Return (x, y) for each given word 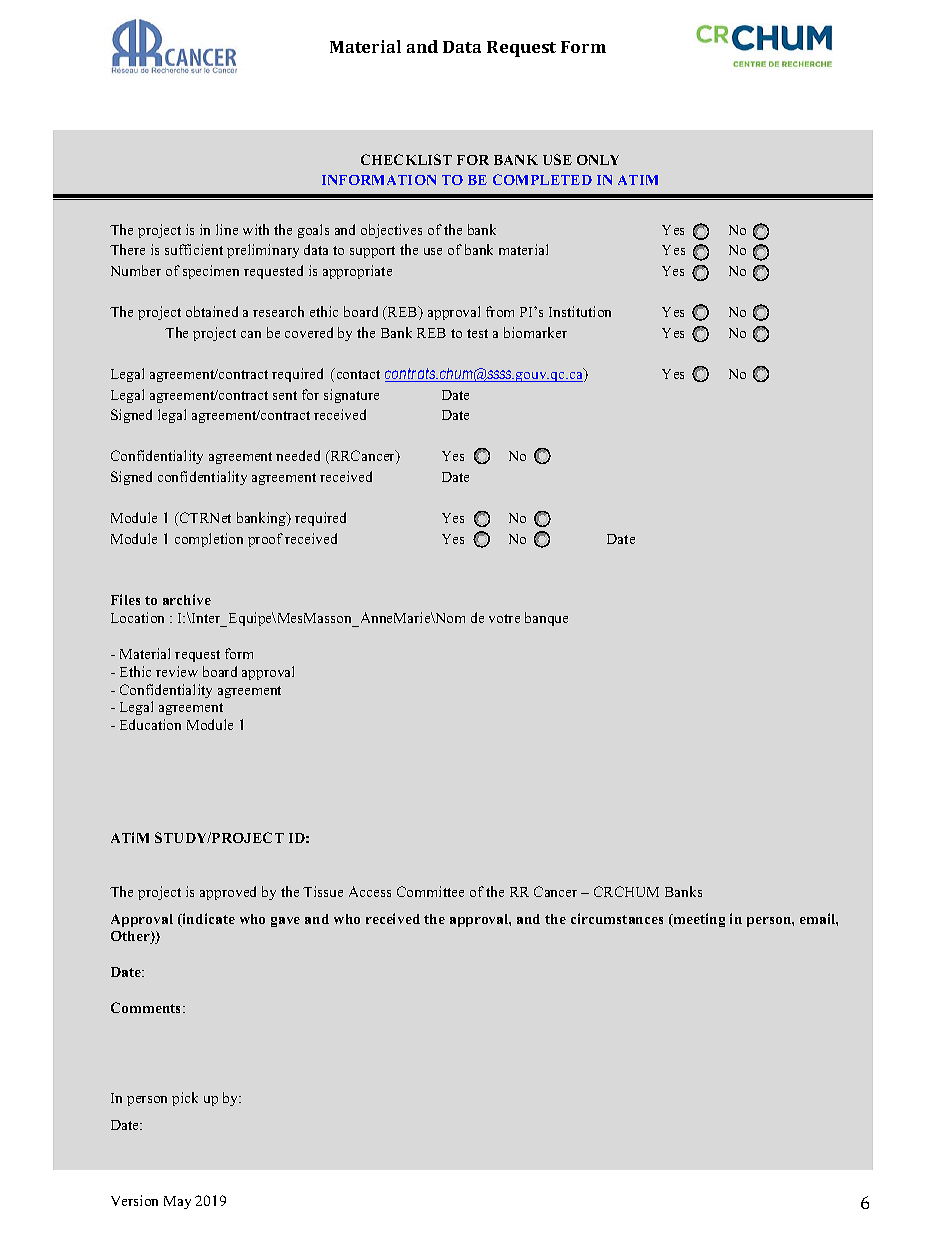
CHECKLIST (406, 159)
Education (150, 724)
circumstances (617, 918)
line (227, 229)
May (177, 1202)
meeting (698, 920)
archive (187, 599)
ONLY (598, 160)
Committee (430, 891)
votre (504, 618)
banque (546, 619)
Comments (147, 1007)
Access (370, 891)
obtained (212, 311)
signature (351, 396)
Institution (580, 311)
